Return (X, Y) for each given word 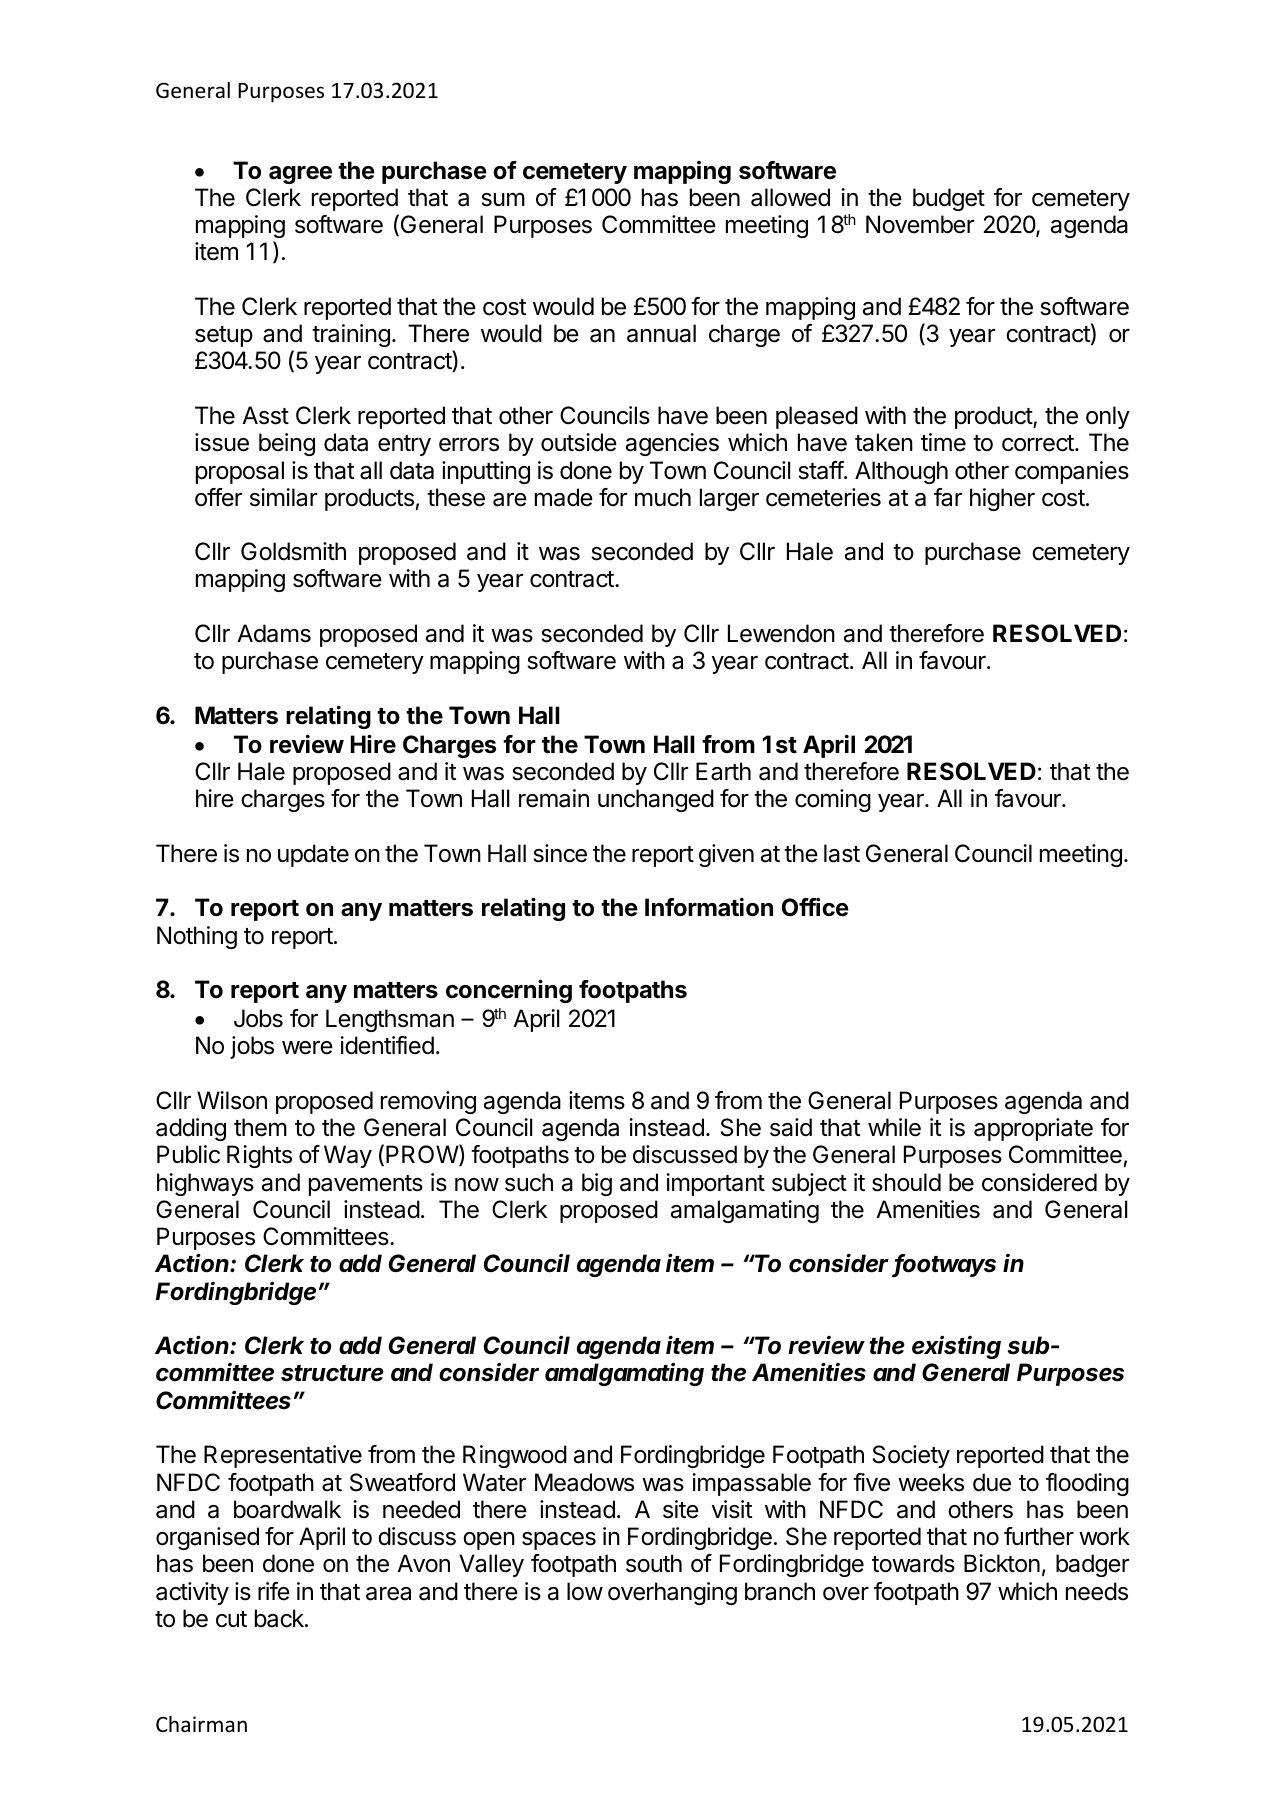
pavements (366, 1185)
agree (300, 175)
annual (661, 333)
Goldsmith (293, 551)
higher (1002, 499)
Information (709, 907)
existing (956, 1347)
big (597, 1184)
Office (815, 907)
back (280, 1618)
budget (949, 199)
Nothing (197, 937)
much (663, 497)
